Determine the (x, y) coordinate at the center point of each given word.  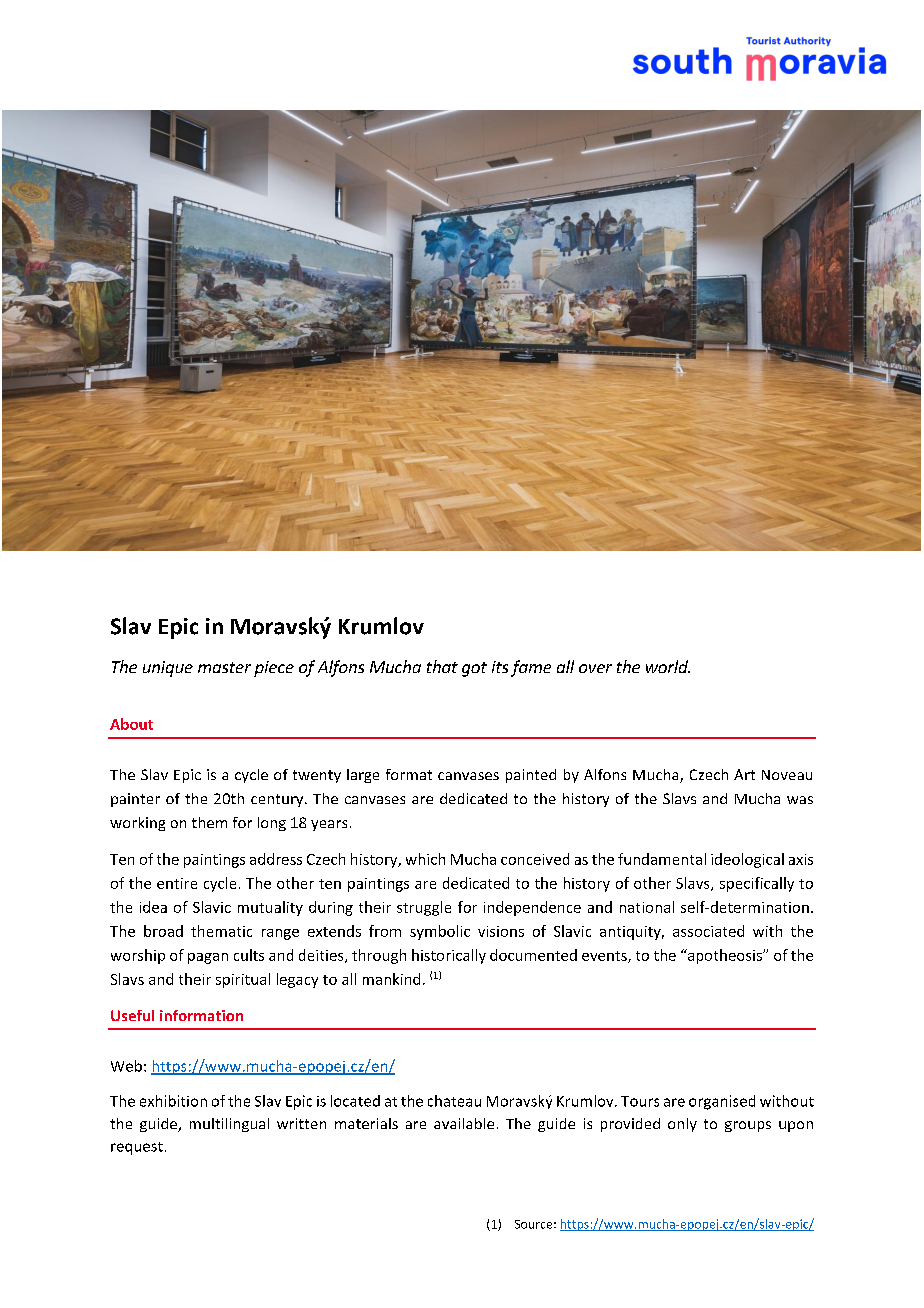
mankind (391, 979)
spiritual (243, 980)
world (668, 666)
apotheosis (725, 956)
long (272, 824)
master (224, 667)
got (474, 669)
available (464, 1123)
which (425, 859)
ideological (747, 860)
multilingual (229, 1125)
